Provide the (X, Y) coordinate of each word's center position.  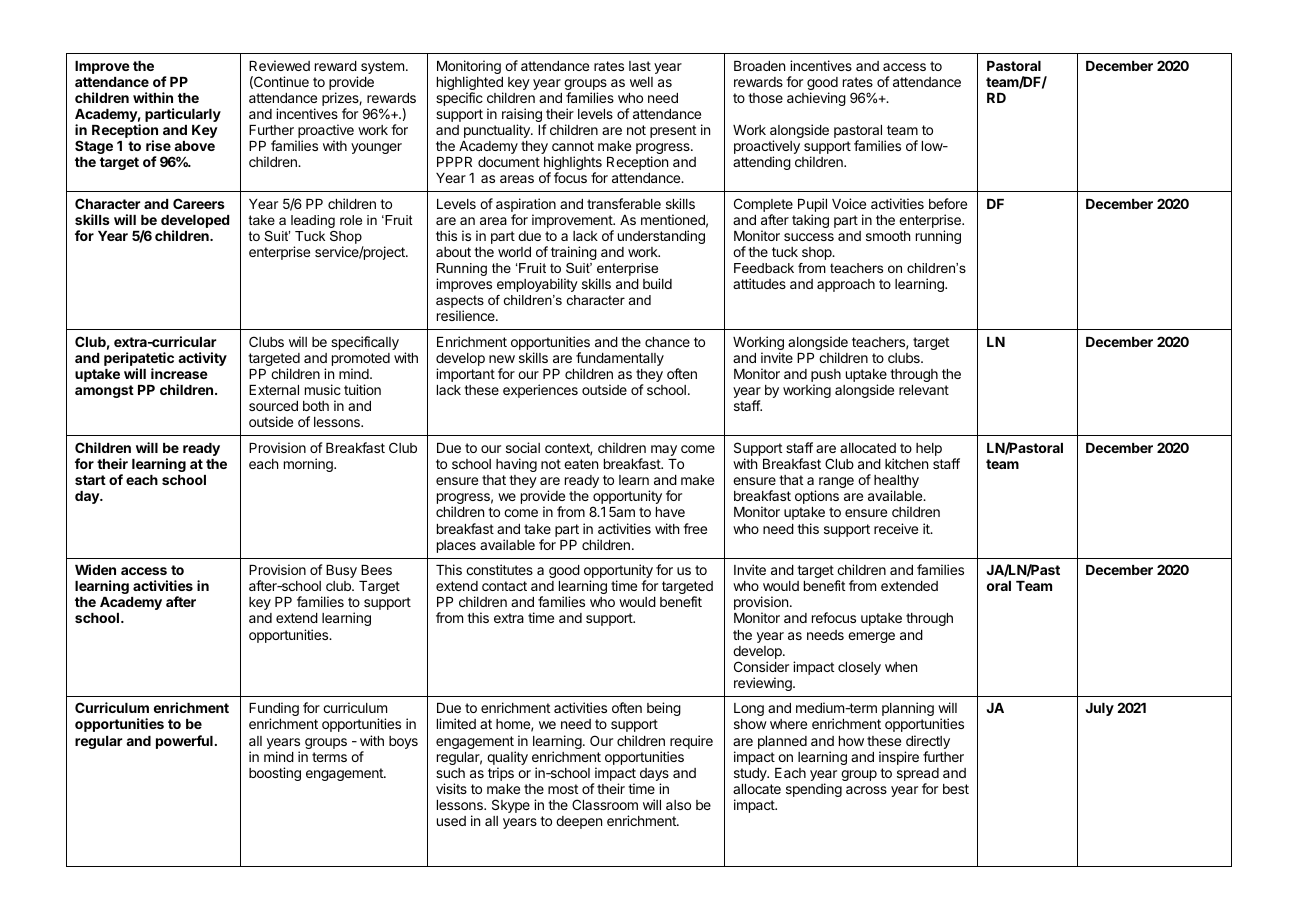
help (929, 449)
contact (504, 586)
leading (313, 221)
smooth (888, 236)
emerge (871, 637)
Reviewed (279, 65)
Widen (95, 569)
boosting (275, 774)
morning (309, 465)
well (641, 82)
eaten (581, 464)
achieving (816, 99)
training (574, 253)
